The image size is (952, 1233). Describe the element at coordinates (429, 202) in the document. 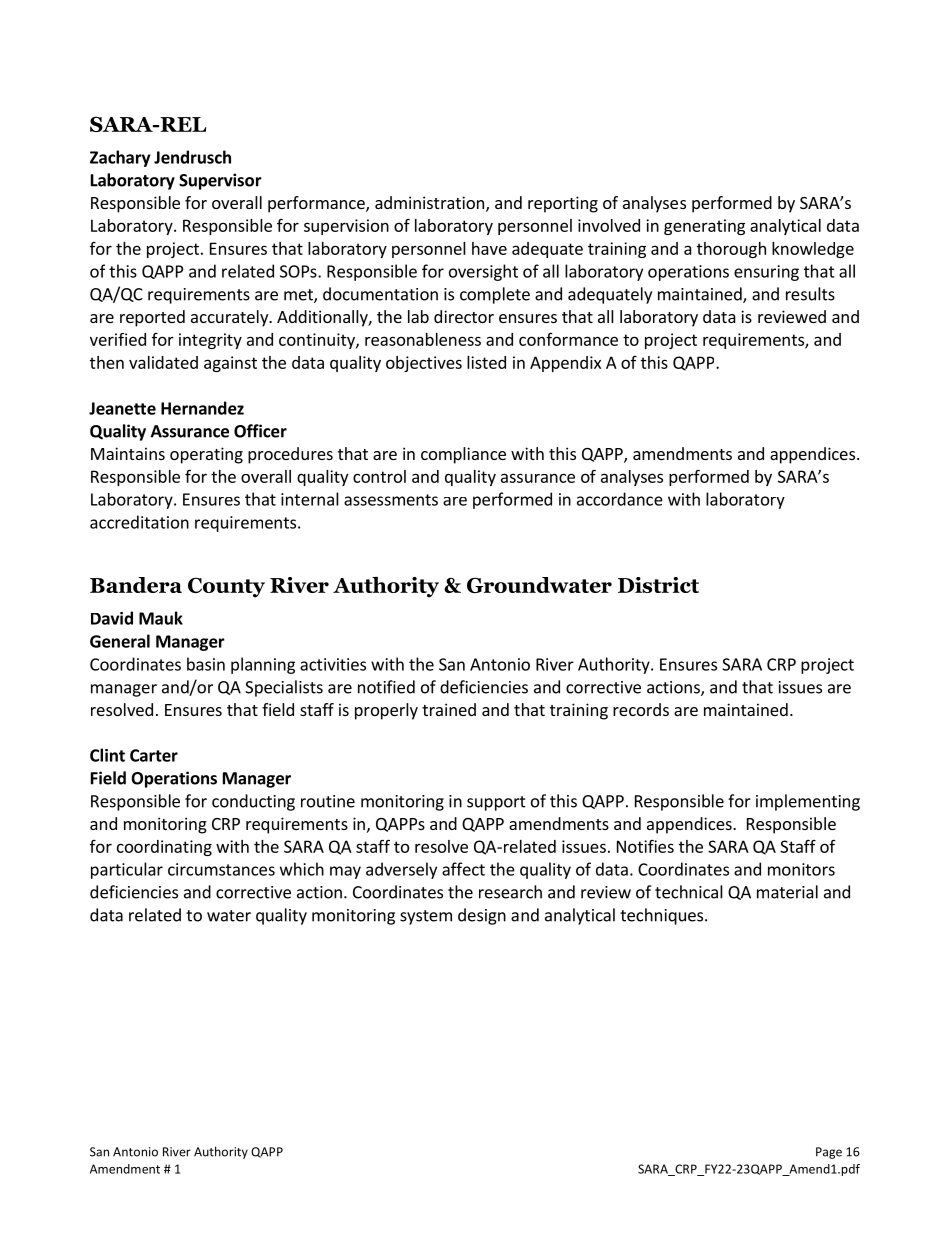

I see `administration` at that location.
